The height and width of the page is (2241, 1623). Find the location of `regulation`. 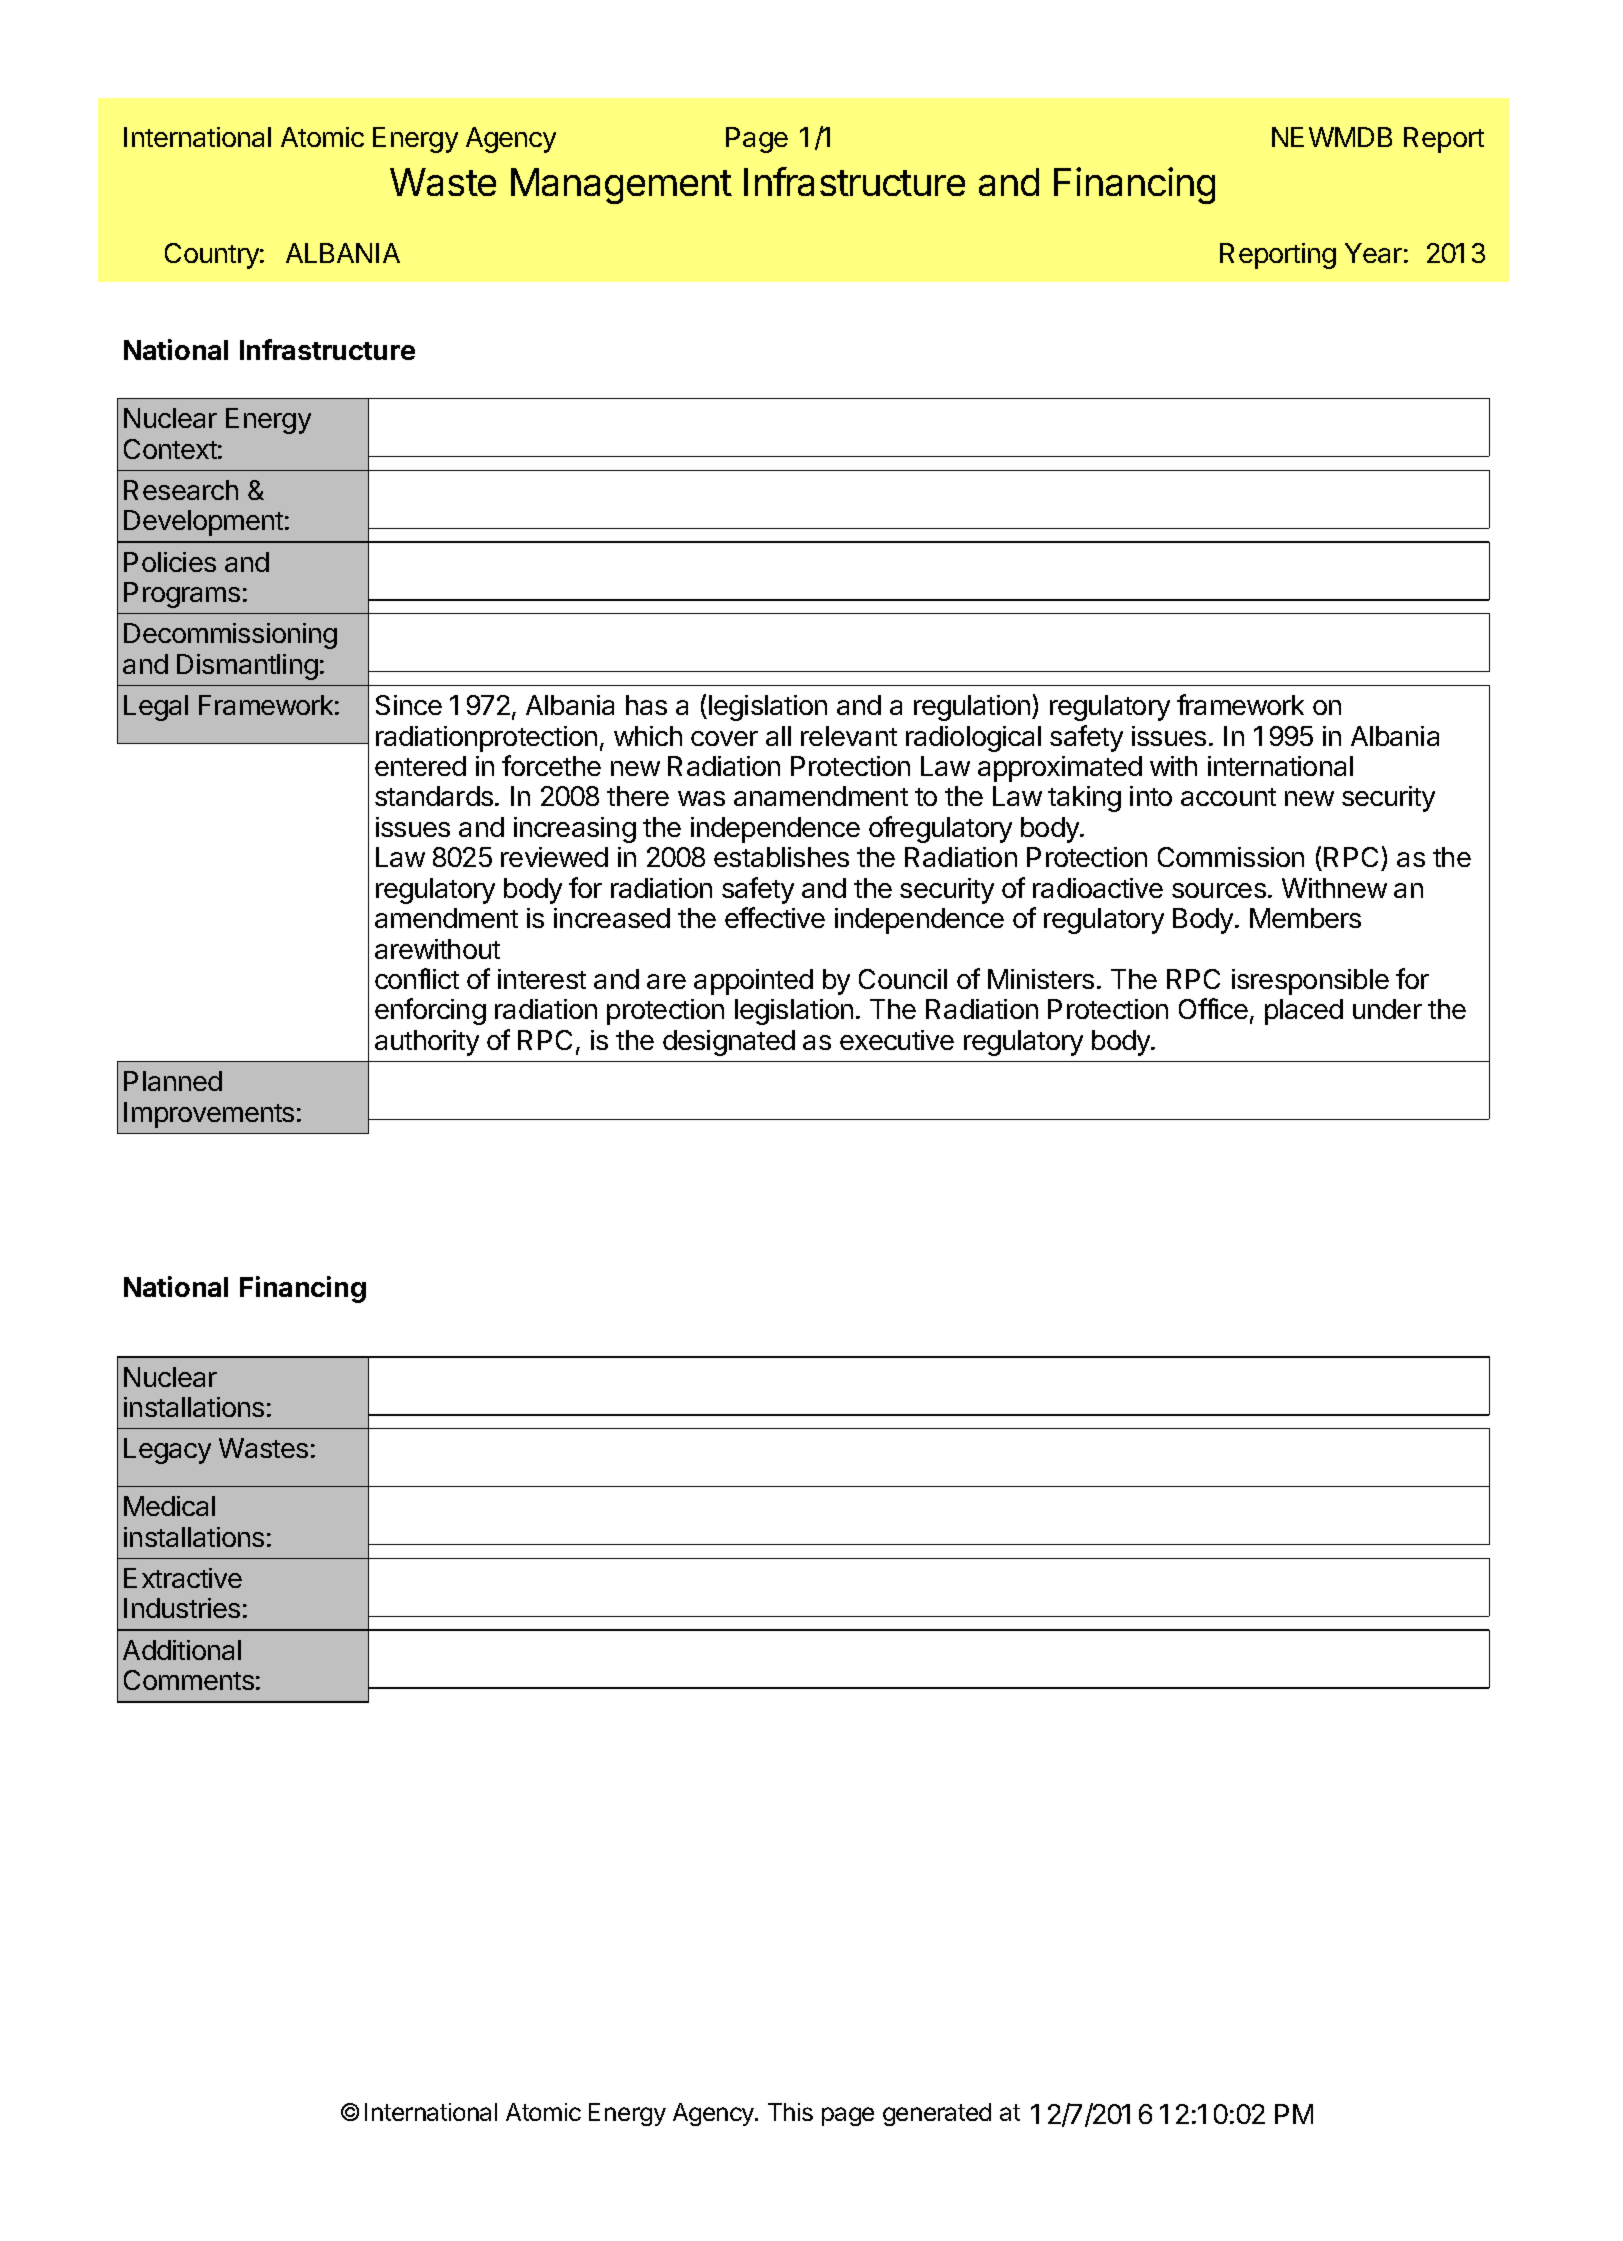

regulation is located at coordinates (973, 708).
